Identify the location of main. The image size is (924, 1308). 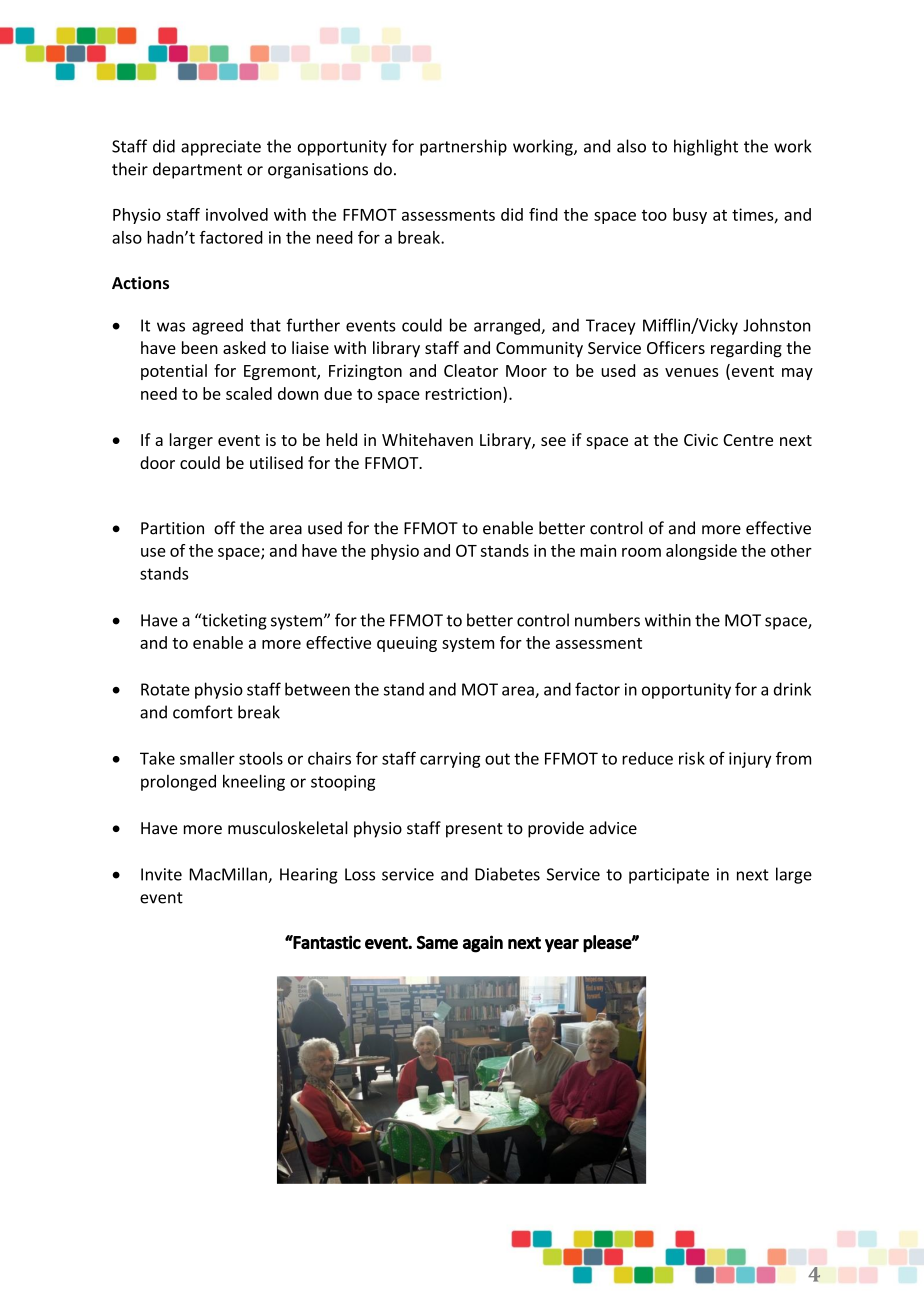
(598, 550).
